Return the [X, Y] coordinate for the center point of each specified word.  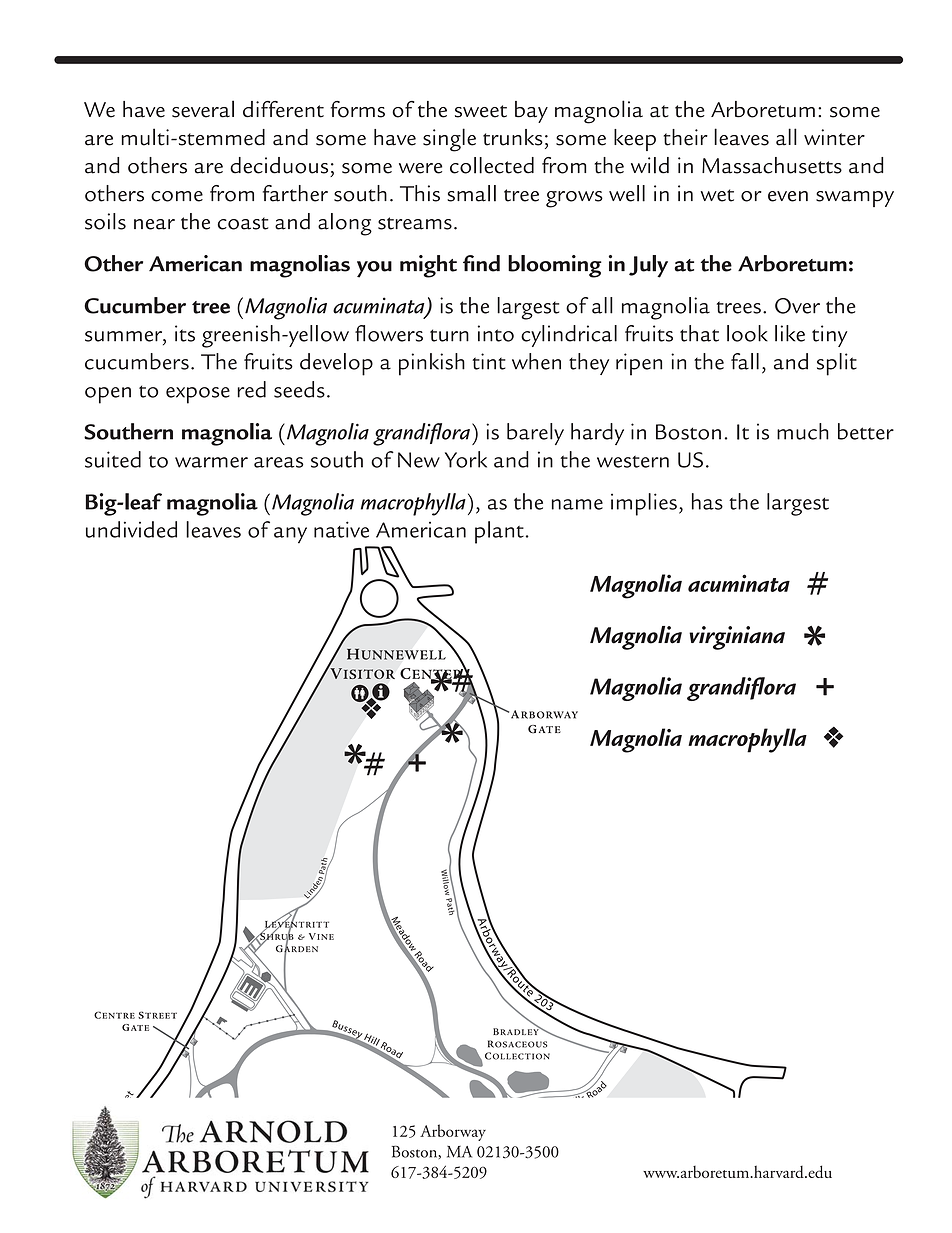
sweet [481, 111]
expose [198, 395]
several [203, 109]
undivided [131, 529]
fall [745, 361]
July [648, 266]
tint [489, 361]
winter [834, 137]
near [154, 224]
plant [499, 532]
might [428, 266]
